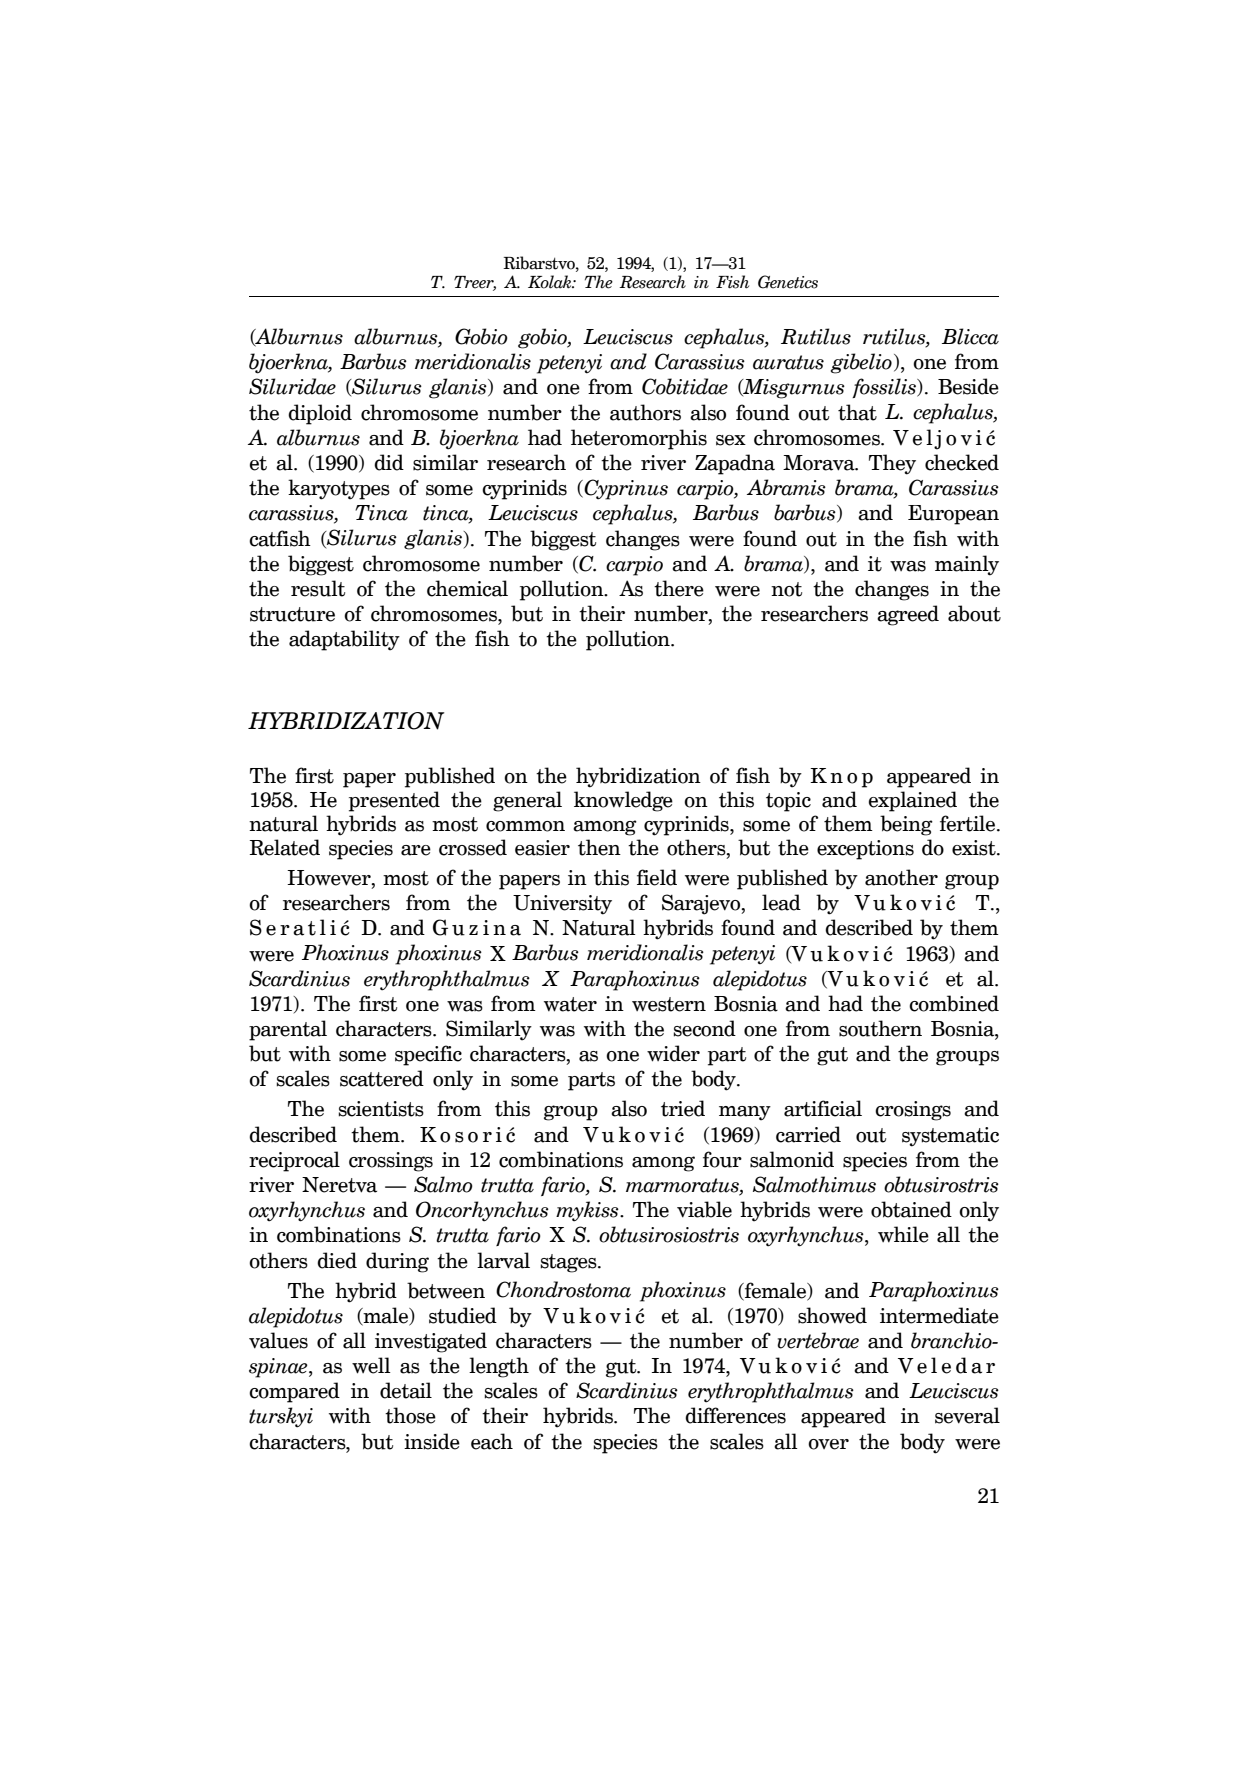 Image resolution: width=1249 pixels, height=1767 pixels. Describe the element at coordinates (288, 1030) in the image. I see `parental` at that location.
